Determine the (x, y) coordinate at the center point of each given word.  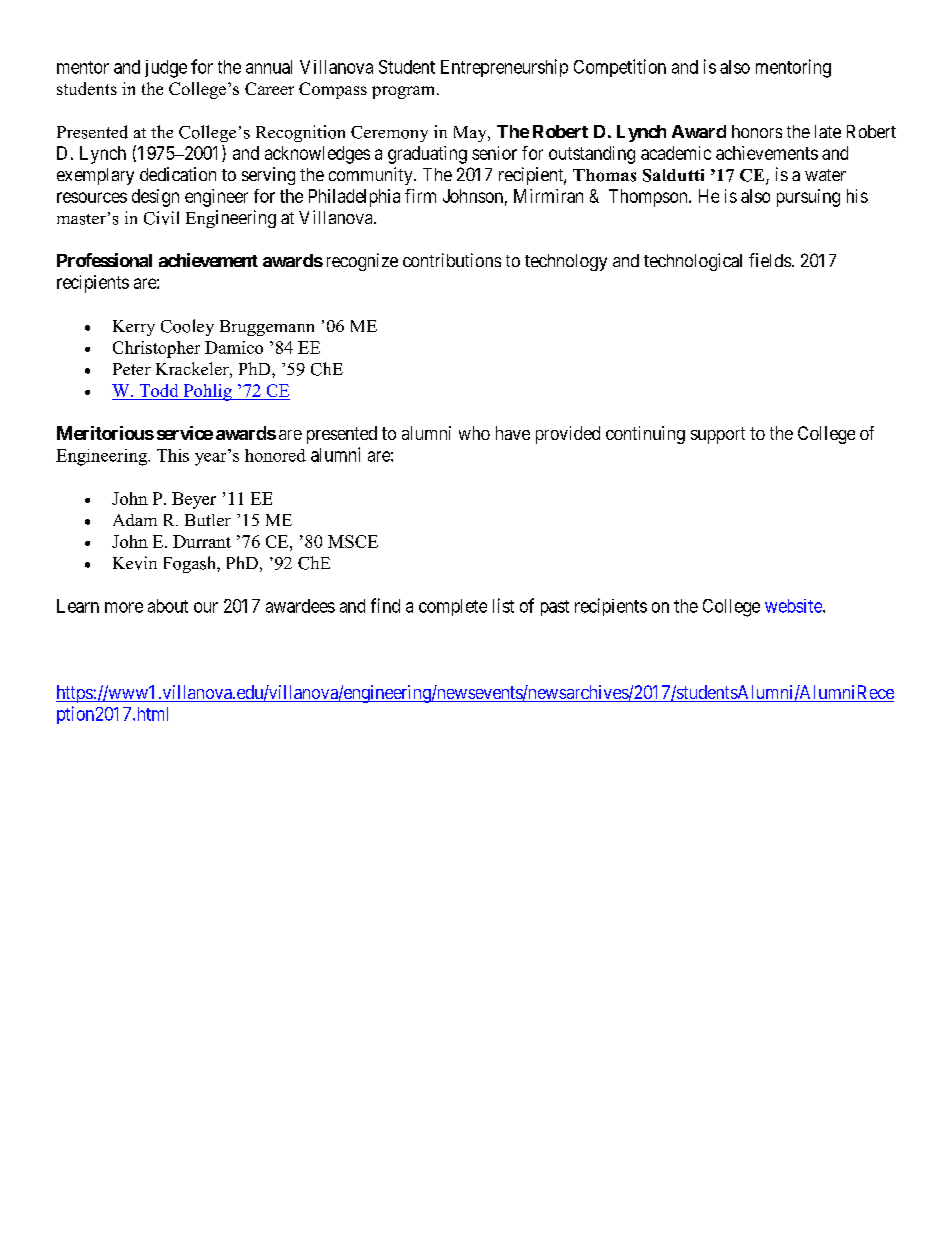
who (474, 433)
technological (693, 262)
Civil (161, 218)
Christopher (156, 349)
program (405, 92)
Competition (620, 68)
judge (166, 69)
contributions (452, 260)
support (718, 435)
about (168, 606)
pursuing (808, 198)
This (173, 455)
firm (420, 196)
